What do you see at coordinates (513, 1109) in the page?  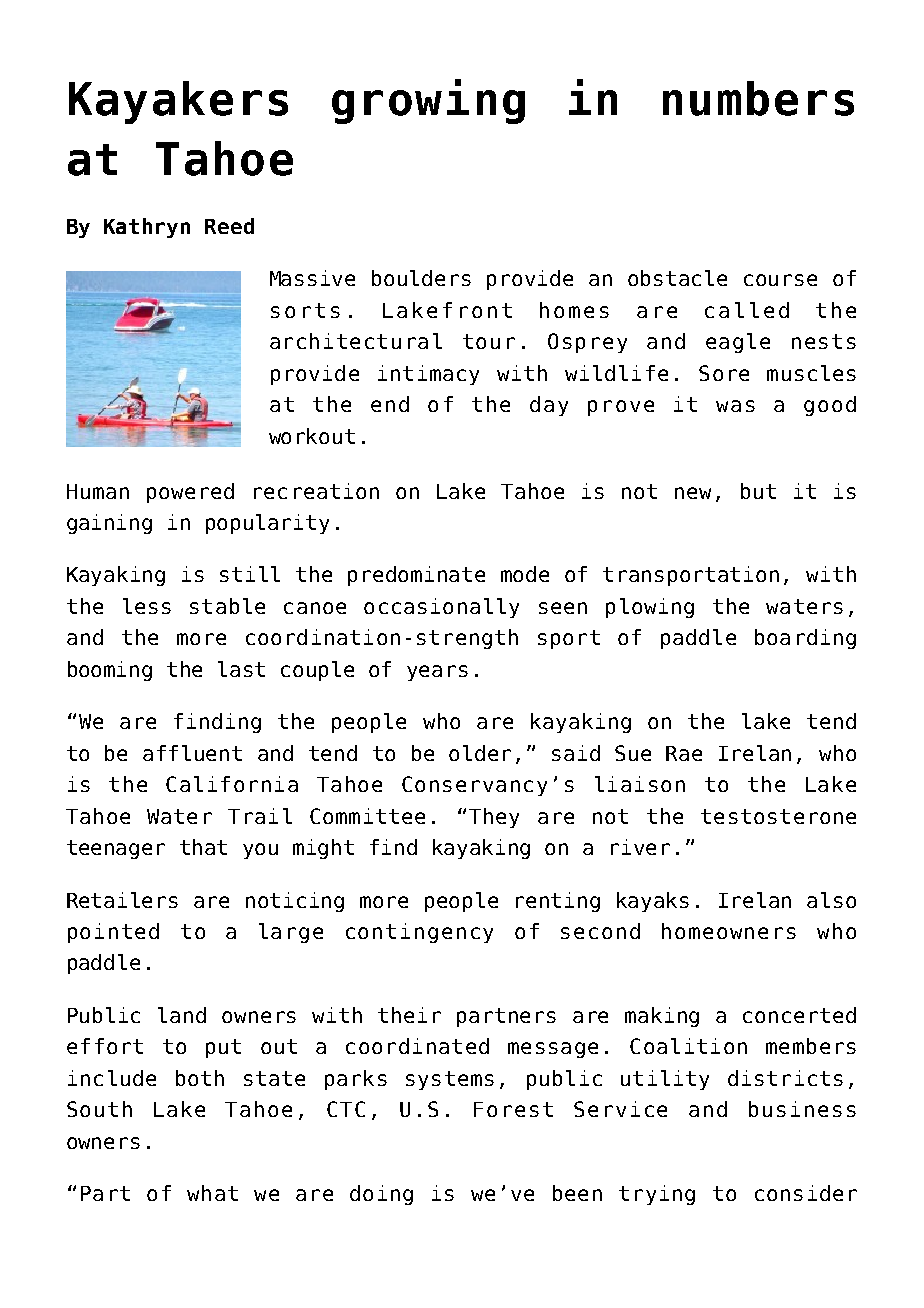 I see `Forest` at bounding box center [513, 1109].
